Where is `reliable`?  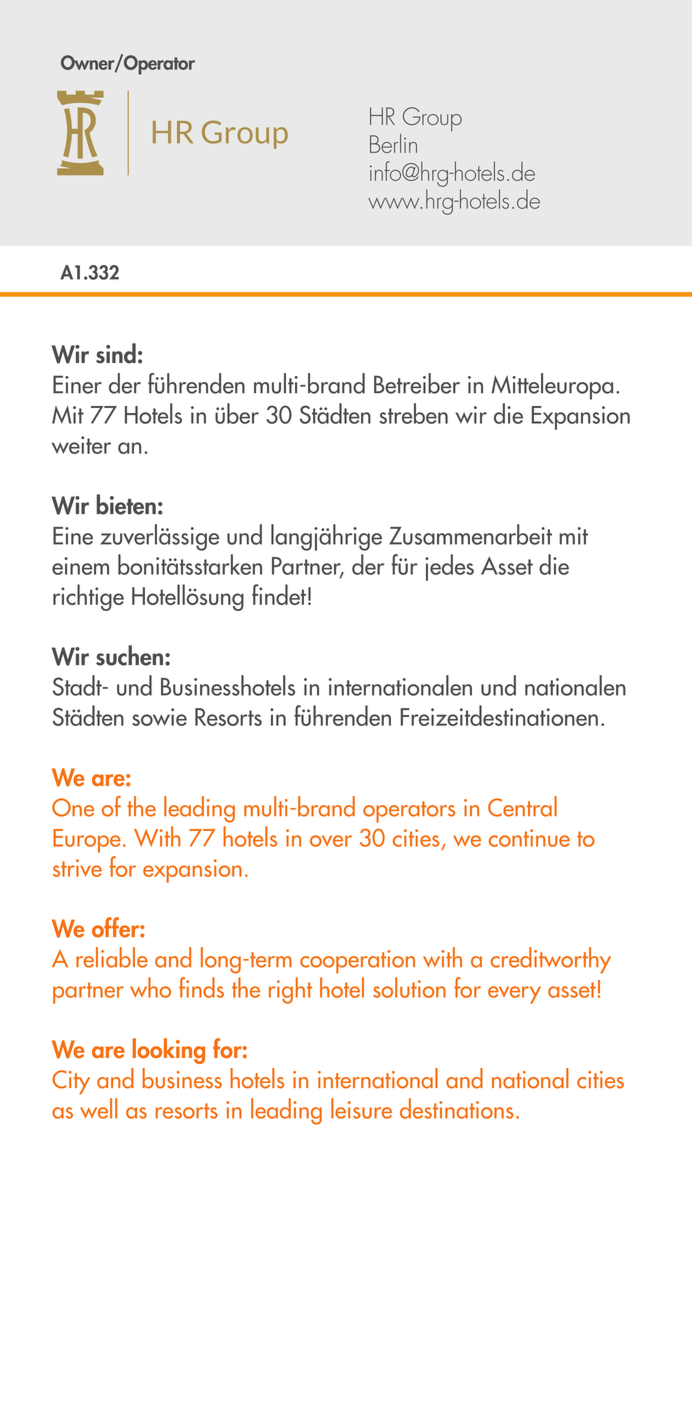
reliable is located at coordinates (112, 957).
